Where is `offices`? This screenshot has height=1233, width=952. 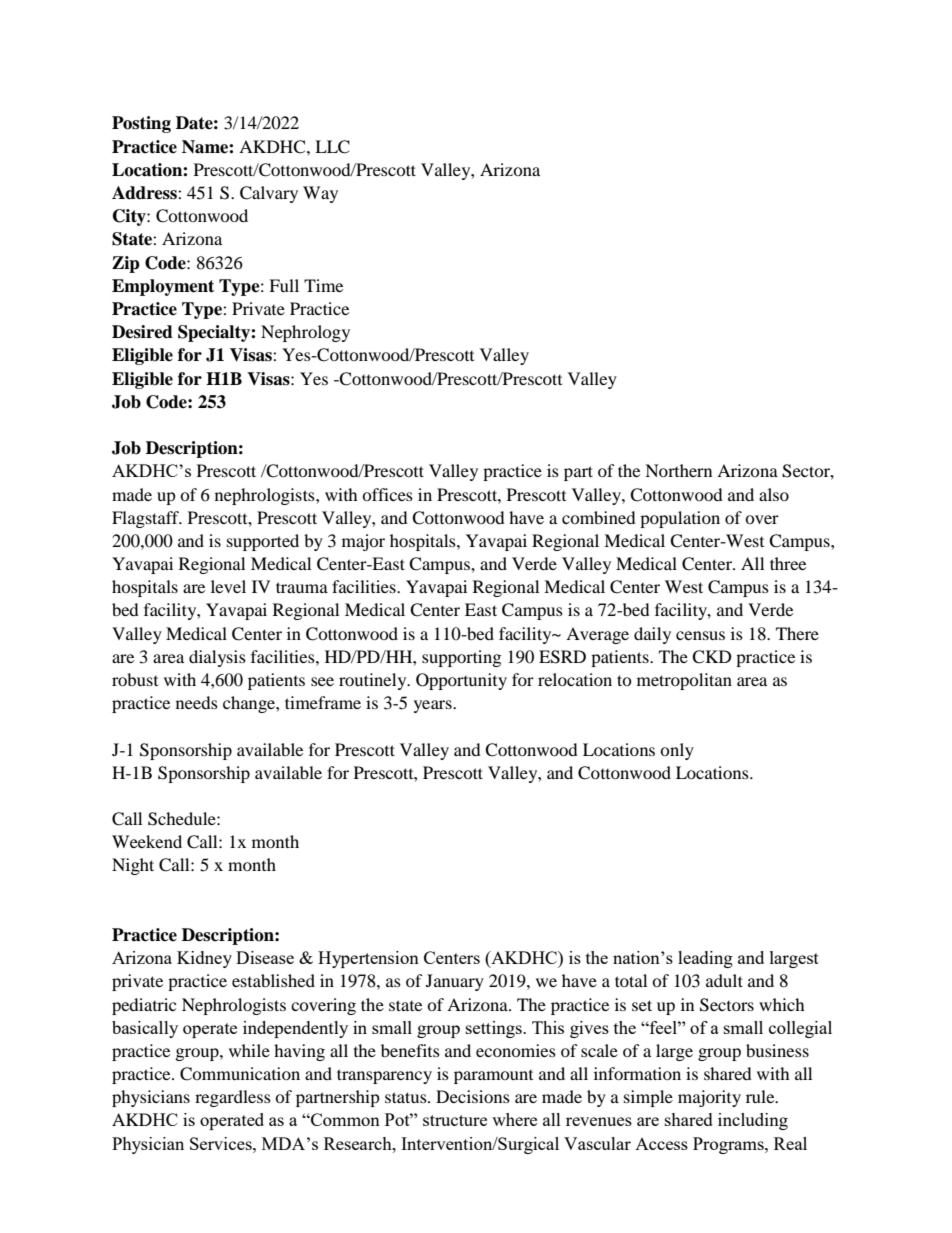 offices is located at coordinates (387, 494).
